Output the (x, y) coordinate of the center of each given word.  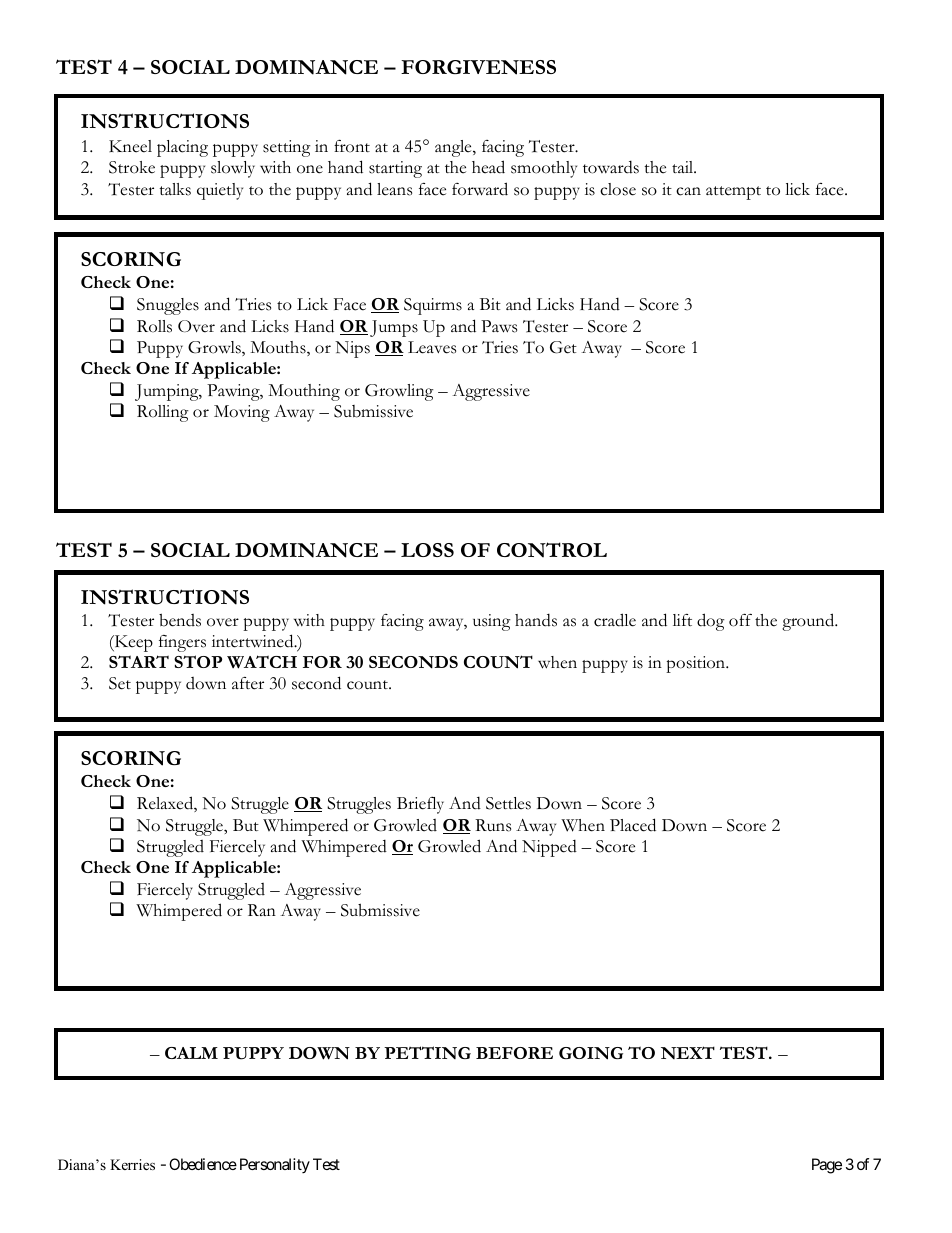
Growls (215, 348)
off (740, 620)
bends (180, 620)
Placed (633, 825)
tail (684, 167)
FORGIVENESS (478, 67)
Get (563, 347)
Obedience (203, 1164)
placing (182, 148)
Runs (493, 825)
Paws (499, 326)
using (492, 622)
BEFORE (514, 1053)
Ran (262, 910)
